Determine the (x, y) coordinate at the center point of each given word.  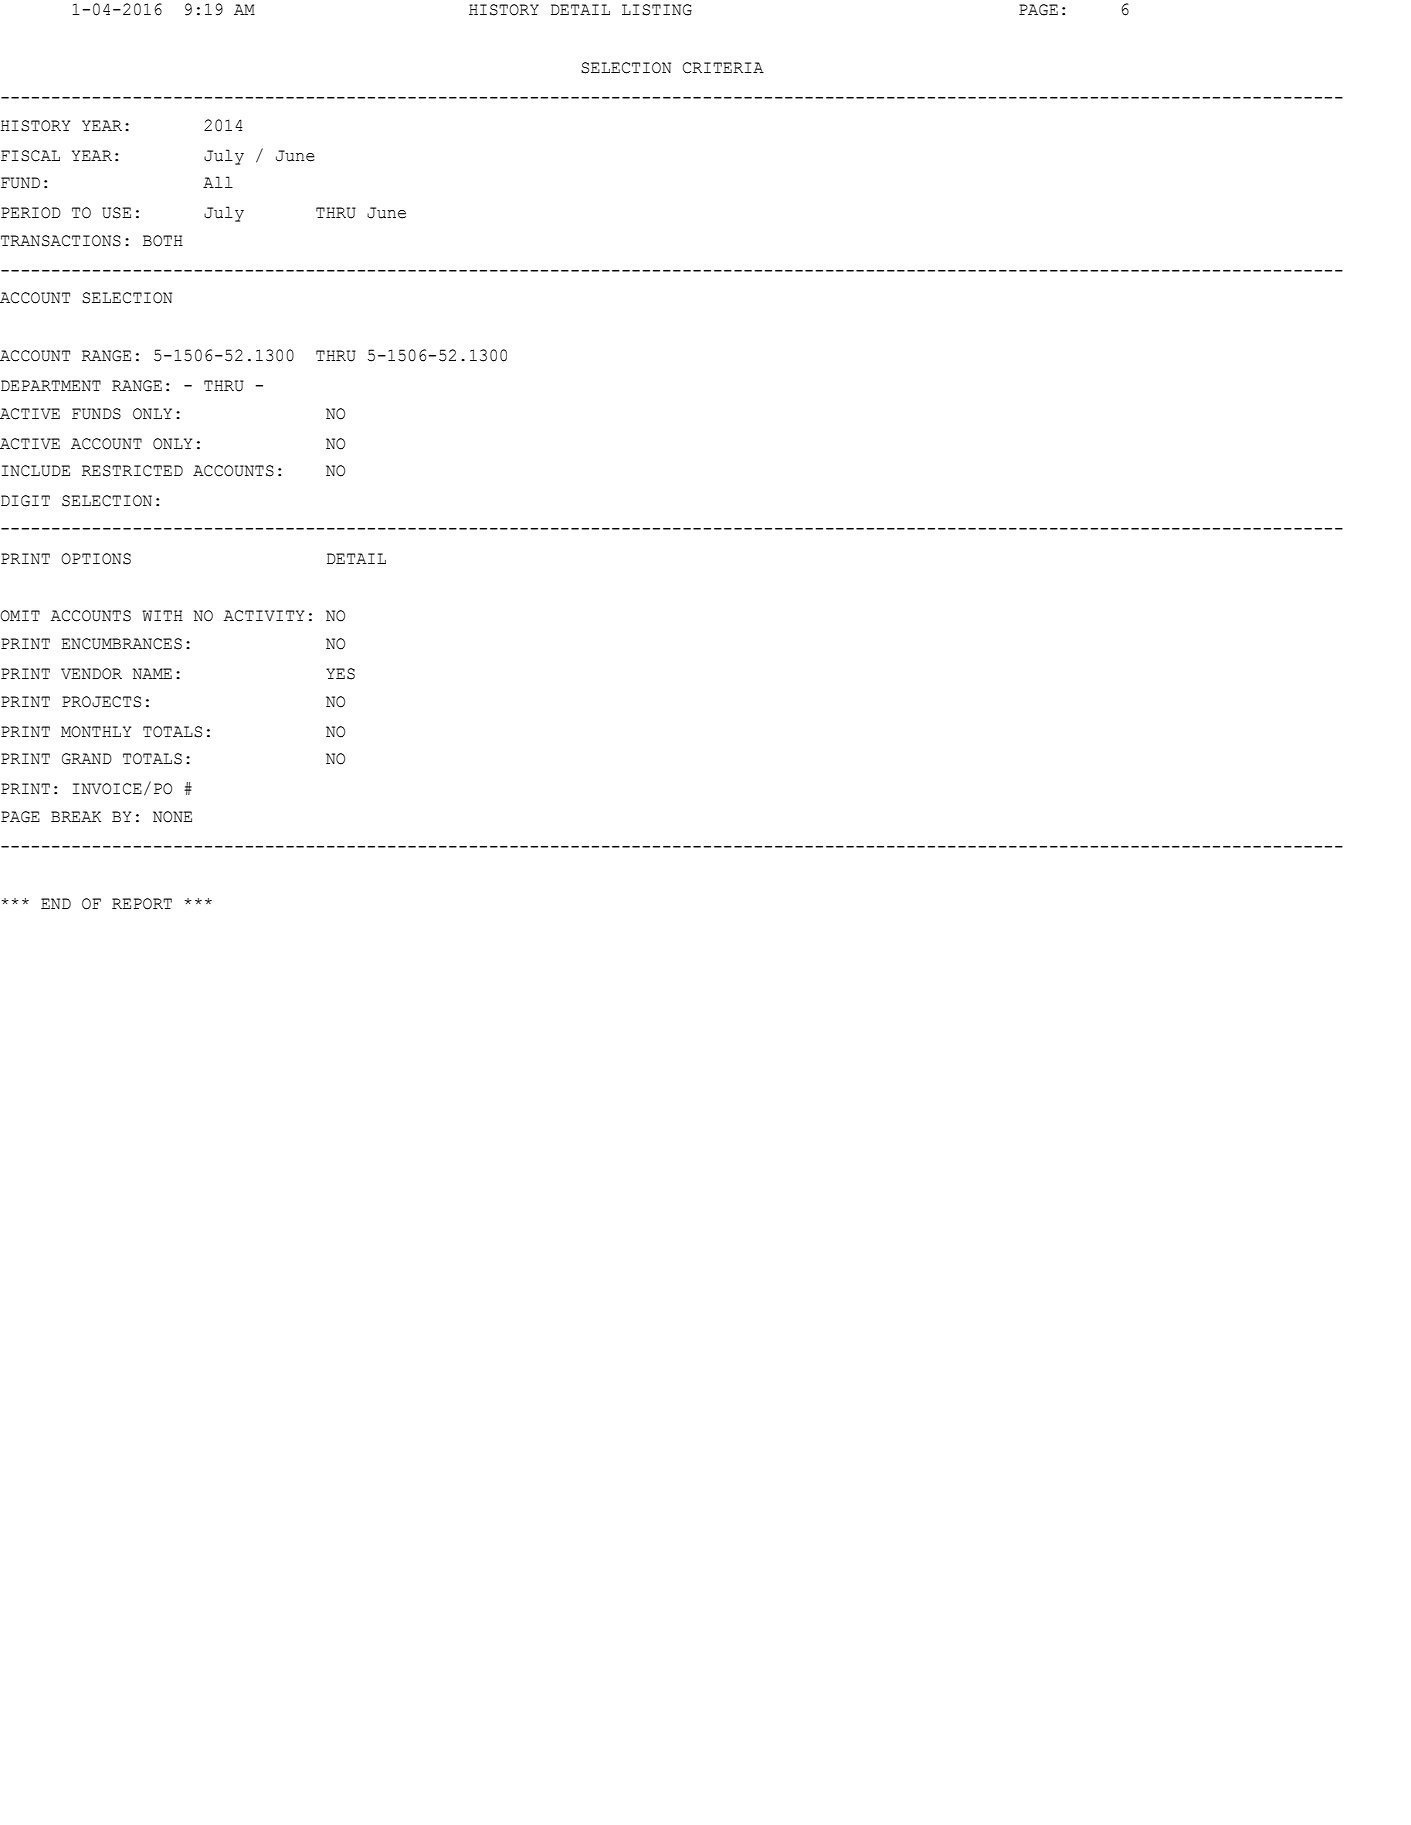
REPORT (142, 904)
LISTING (657, 10)
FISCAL (30, 156)
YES (340, 674)
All (218, 182)
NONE (172, 817)
